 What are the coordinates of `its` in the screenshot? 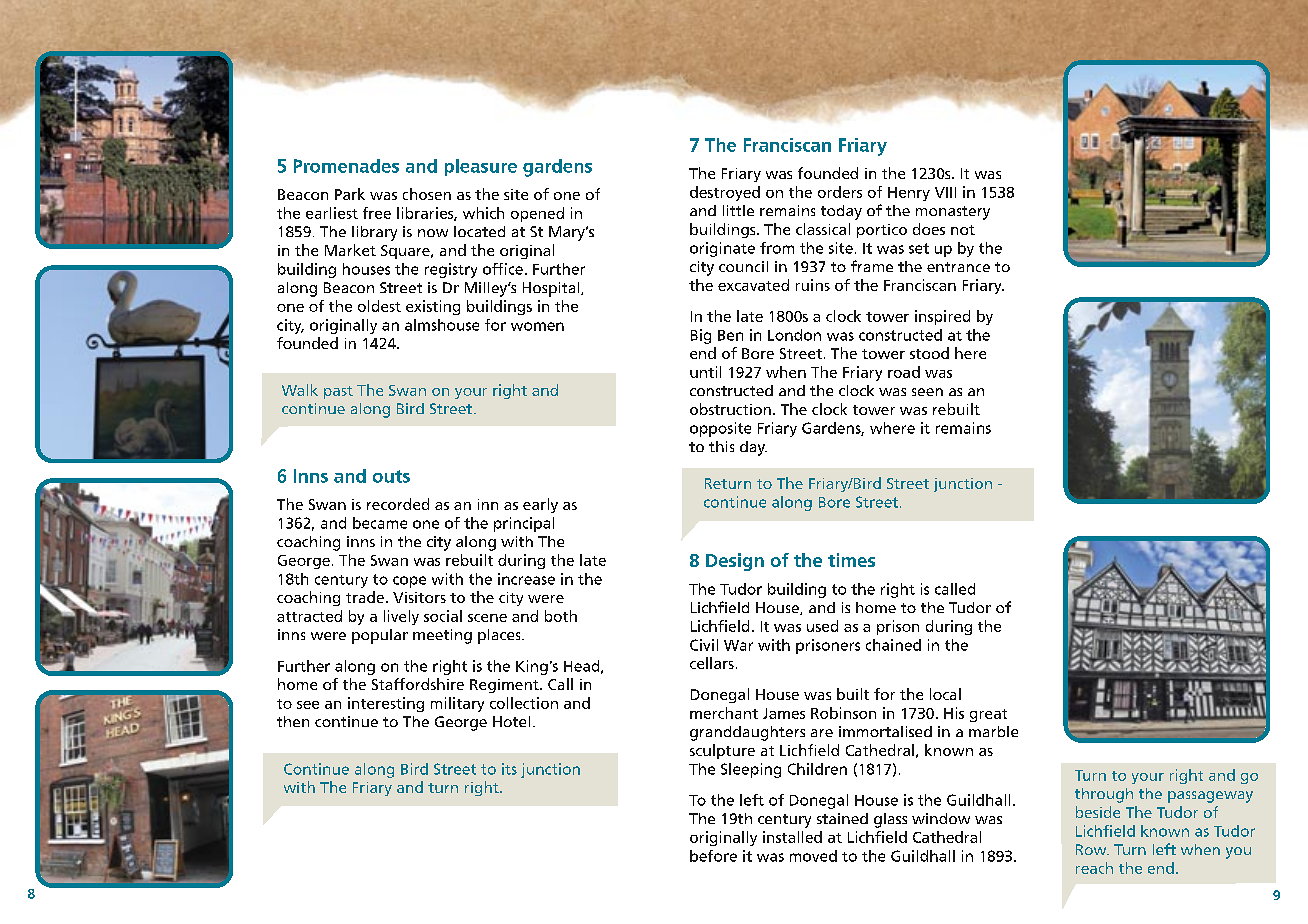 It's located at (509, 769).
